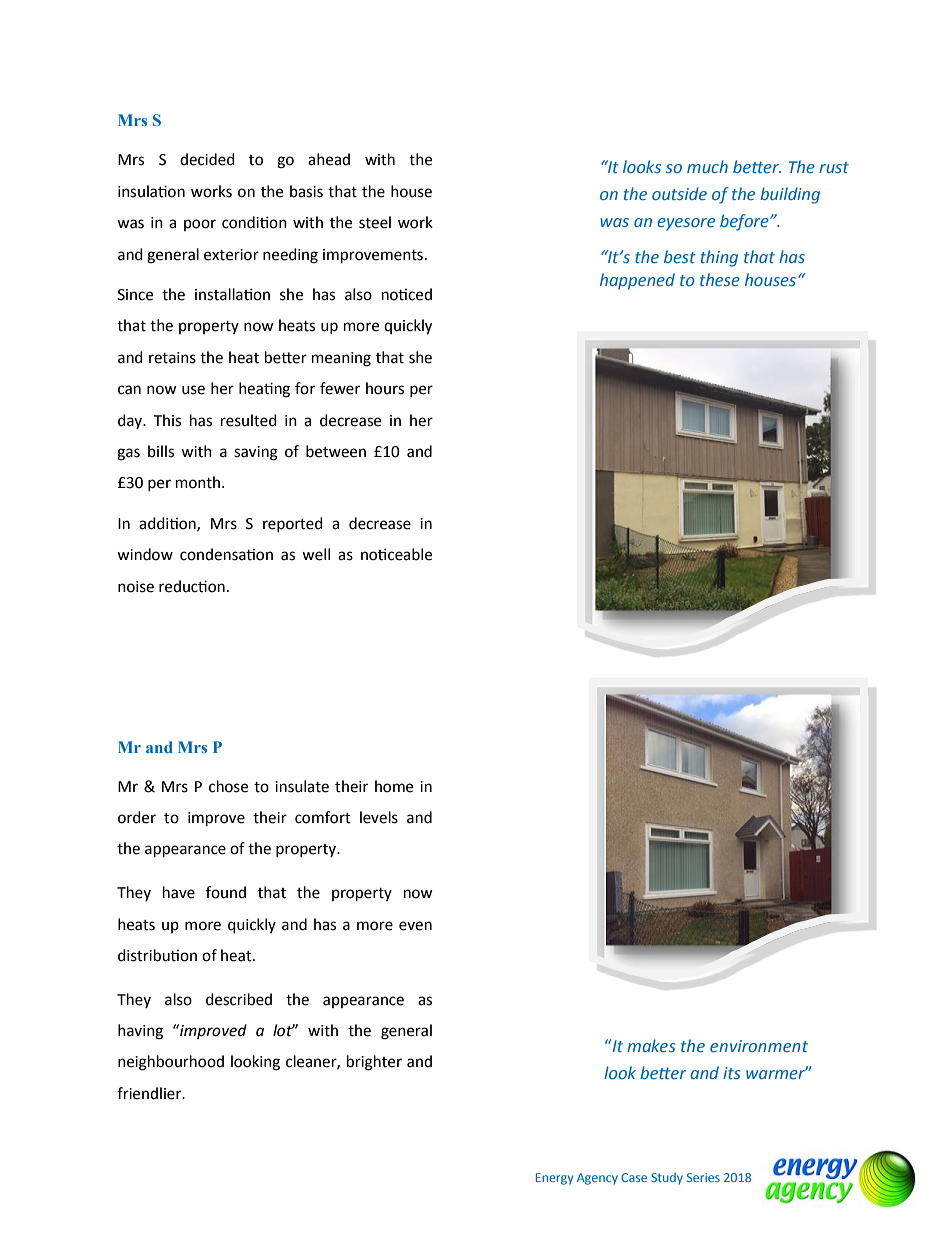 The image size is (952, 1233). Describe the element at coordinates (226, 892) in the screenshot. I see `found` at that location.
